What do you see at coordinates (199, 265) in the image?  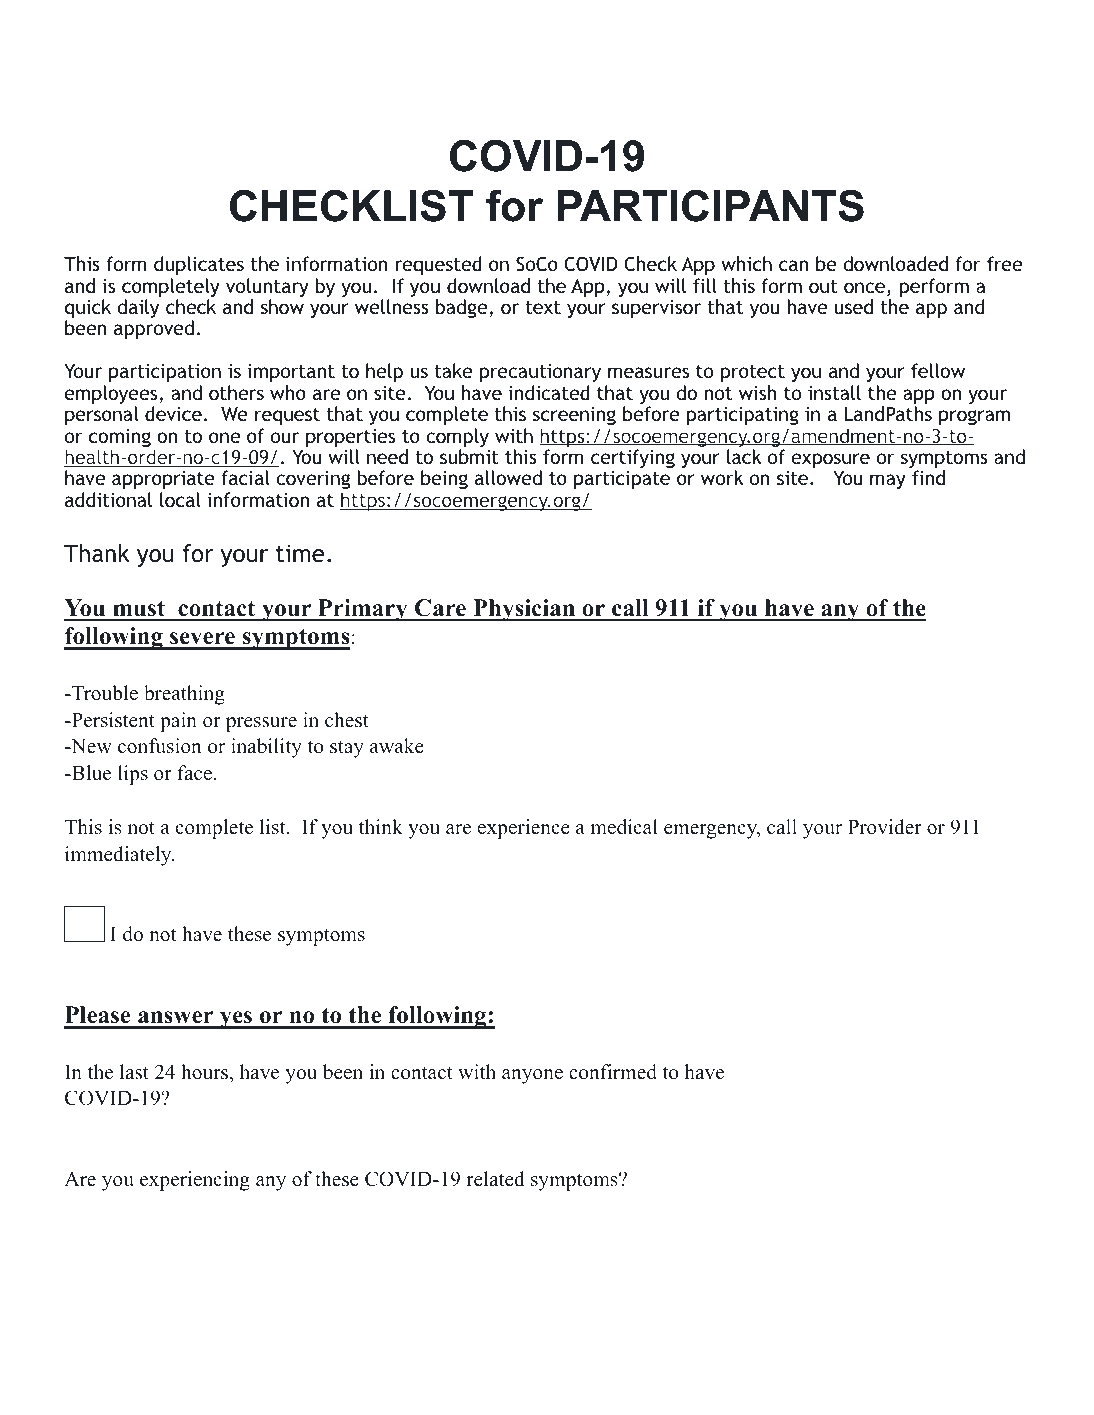 I see `duplicates` at bounding box center [199, 265].
